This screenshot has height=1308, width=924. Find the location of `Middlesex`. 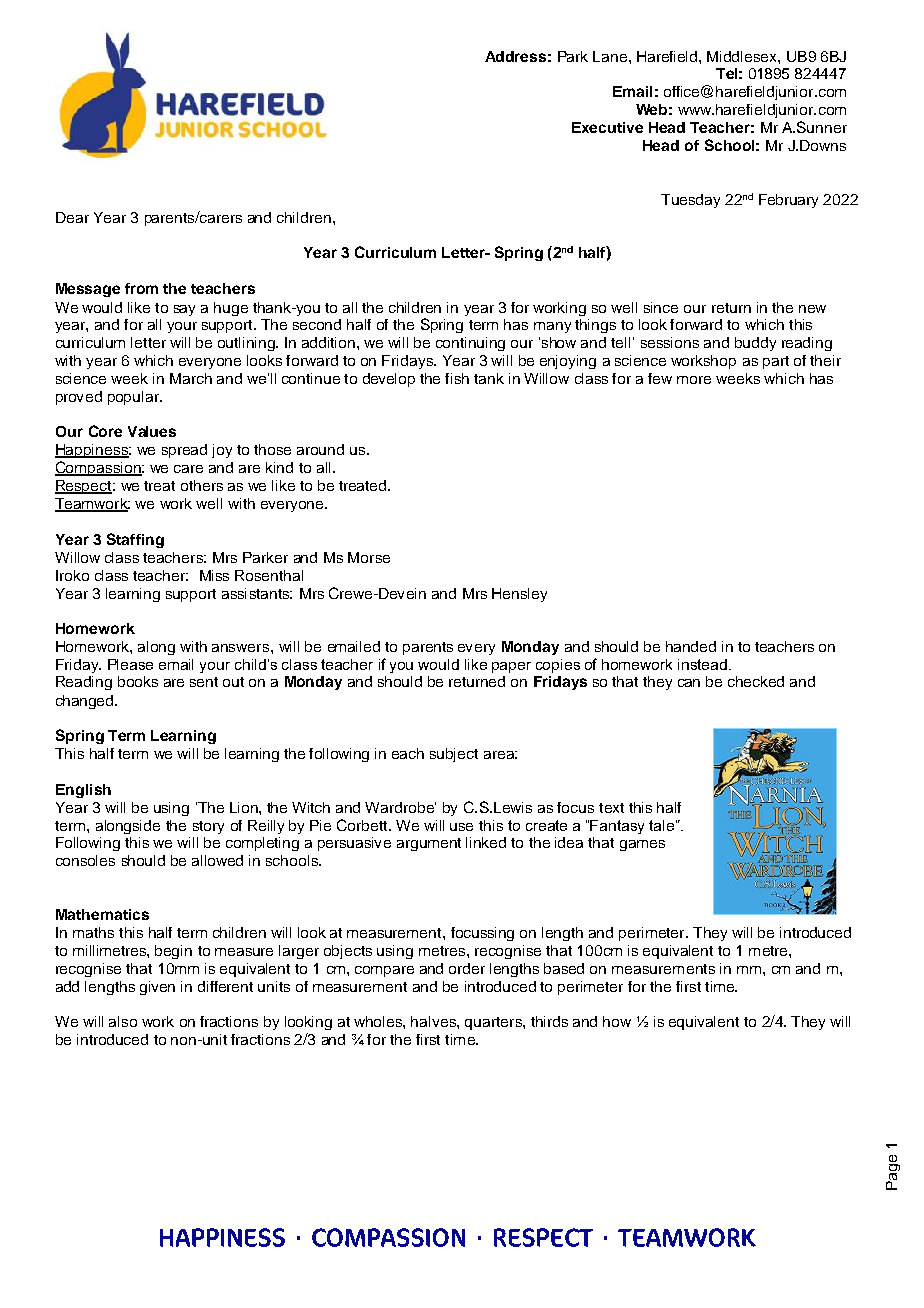

Middlesex is located at coordinates (743, 56).
